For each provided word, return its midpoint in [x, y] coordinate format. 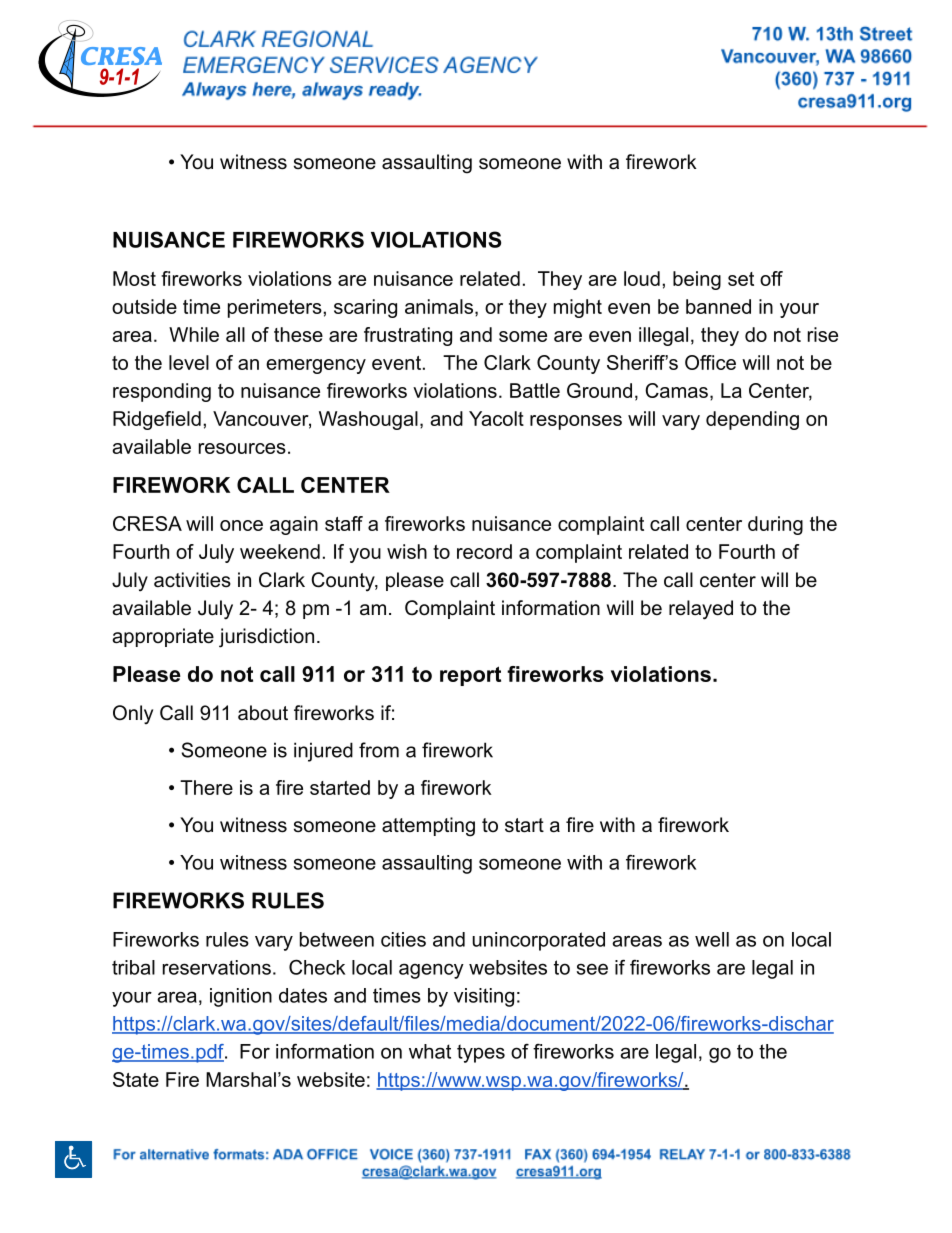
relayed [701, 610]
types [481, 1053]
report [470, 676]
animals [439, 306]
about [263, 713]
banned [718, 306]
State [136, 1079]
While [194, 334]
